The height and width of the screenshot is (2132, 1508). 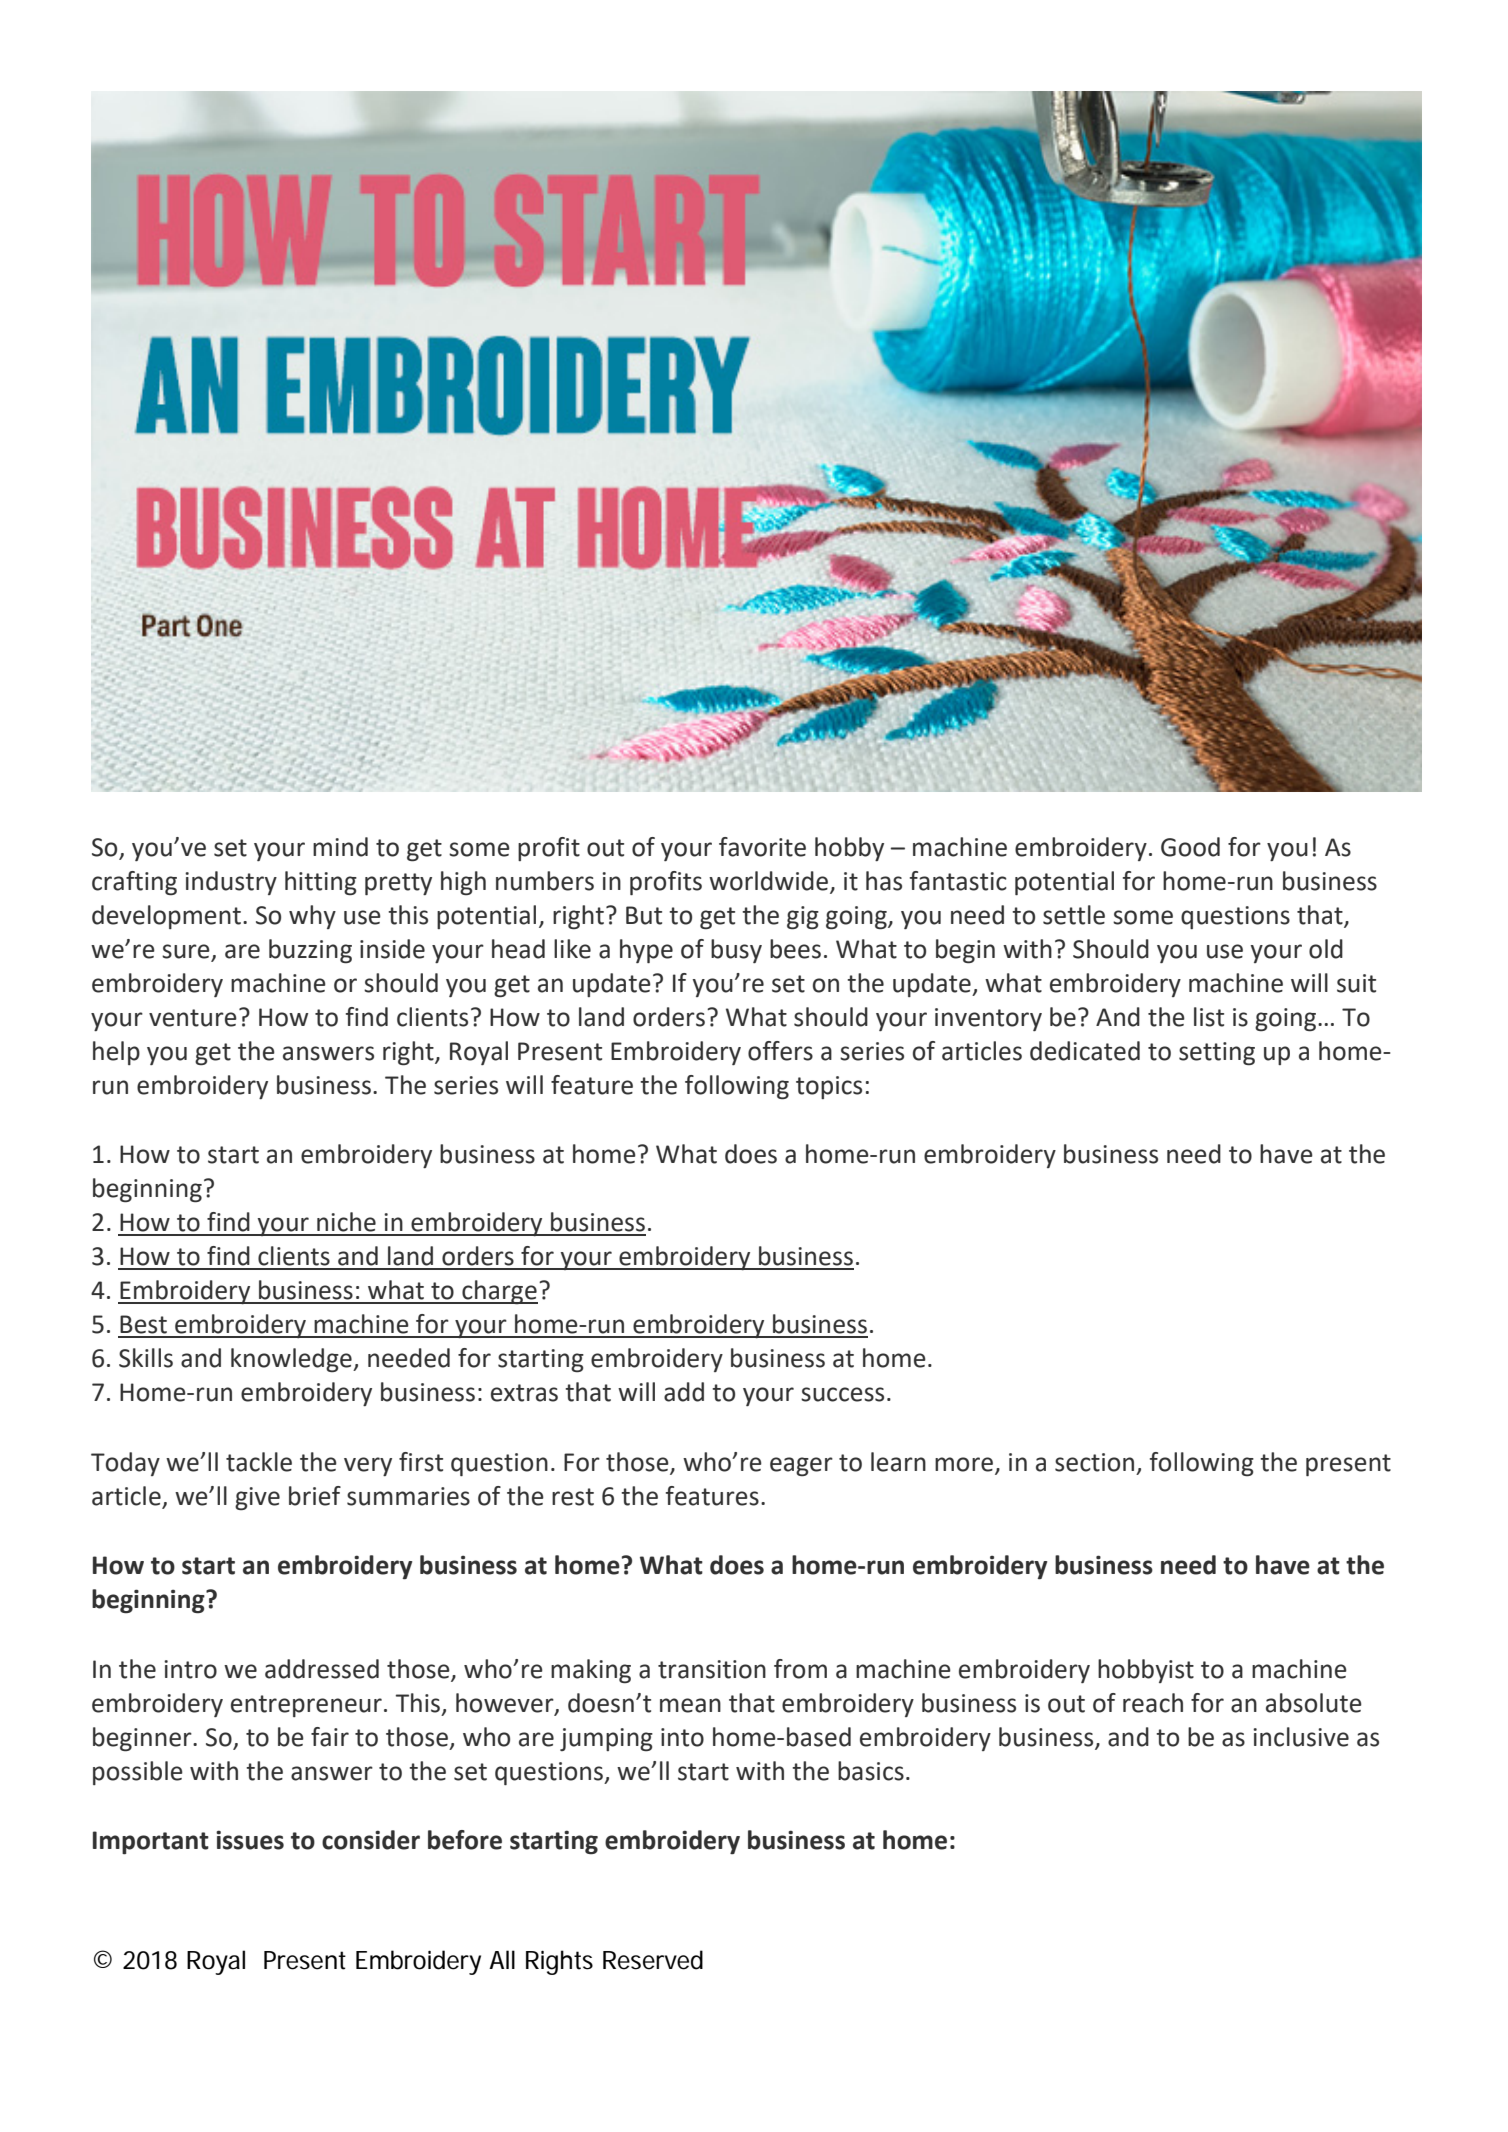 I want to click on issues, so click(x=250, y=1840).
